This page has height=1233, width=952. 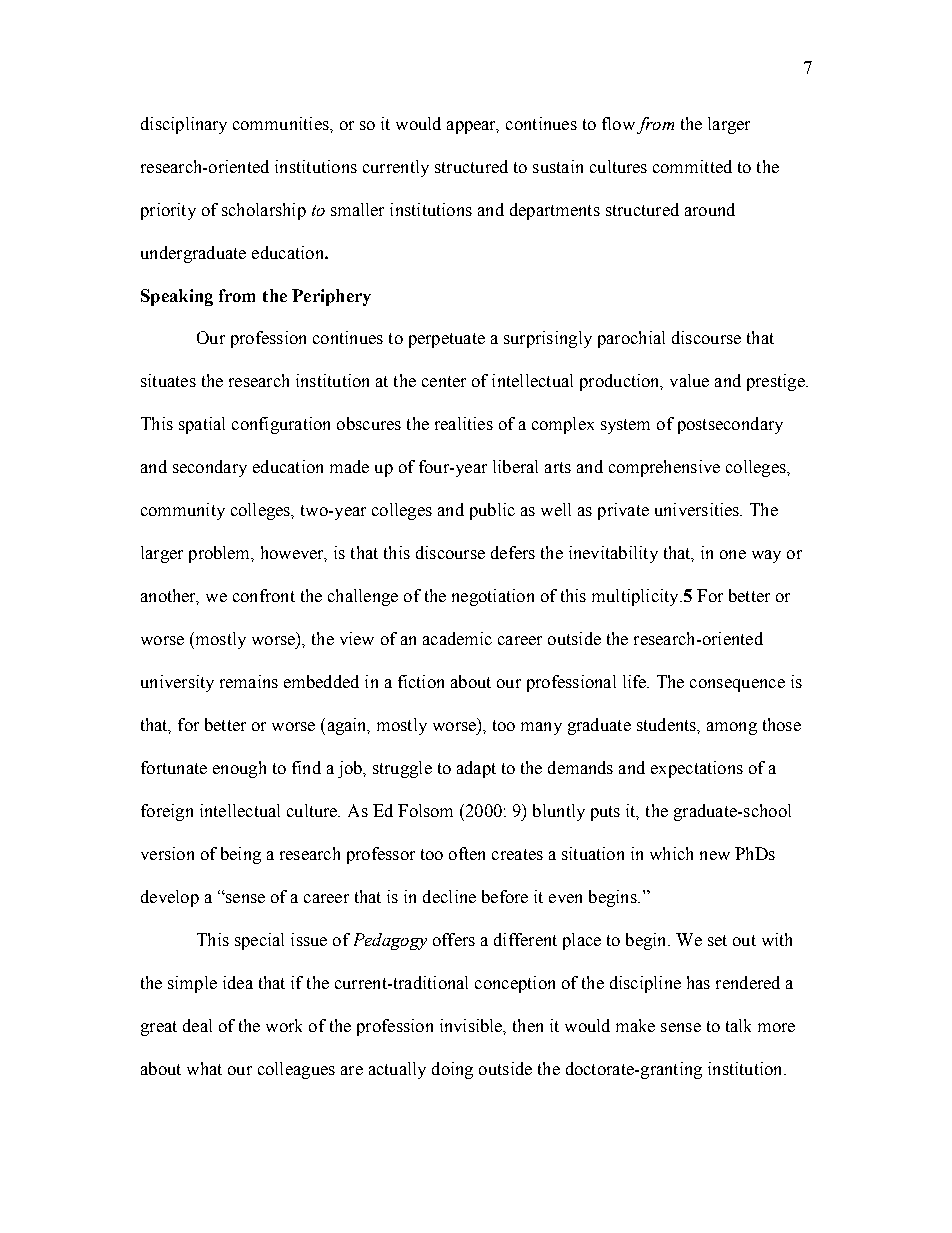 What do you see at coordinates (692, 166) in the page?
I see `committed` at bounding box center [692, 166].
